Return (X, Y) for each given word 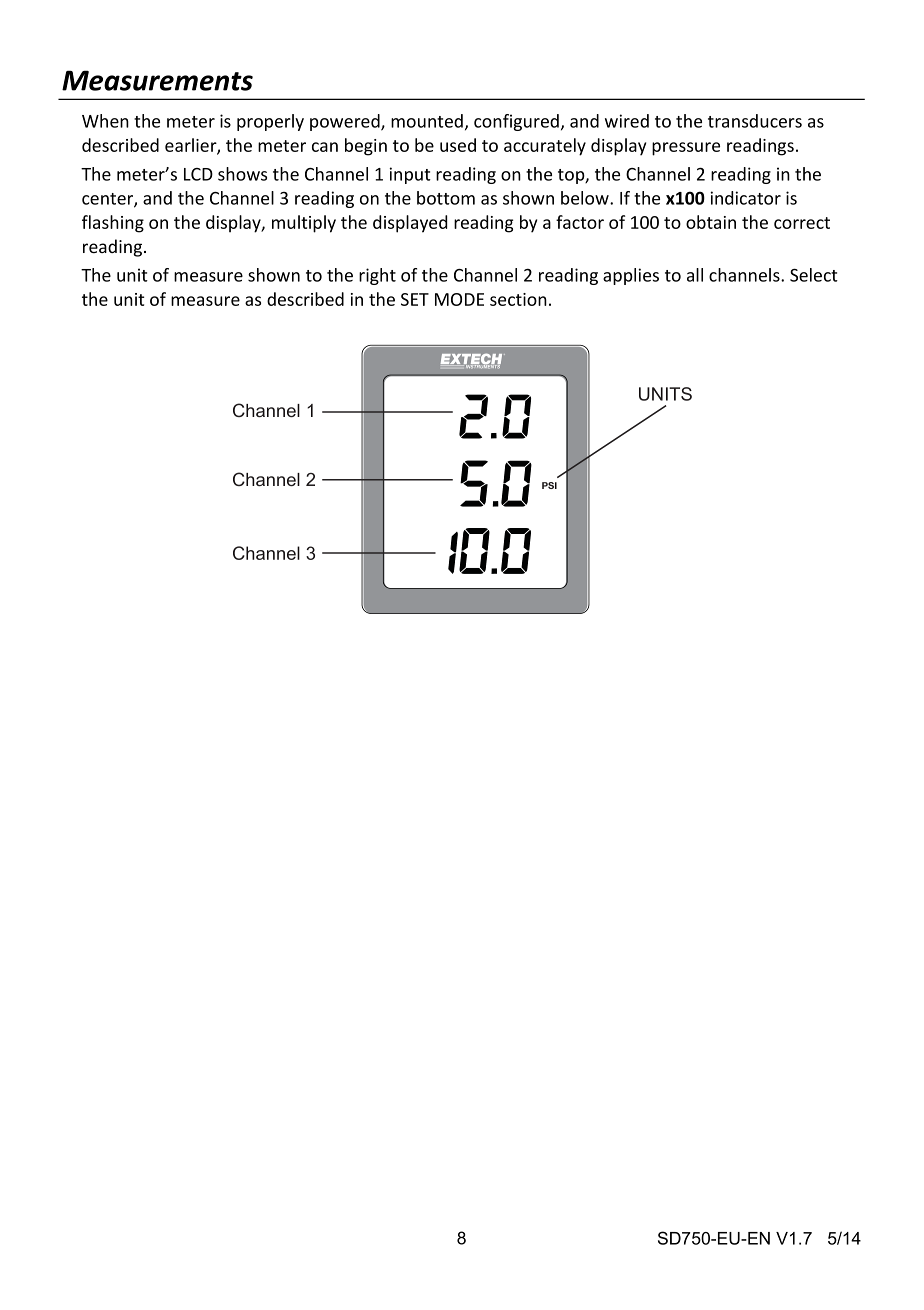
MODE (459, 299)
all (695, 275)
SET (415, 299)
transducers (755, 121)
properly (270, 122)
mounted (427, 121)
